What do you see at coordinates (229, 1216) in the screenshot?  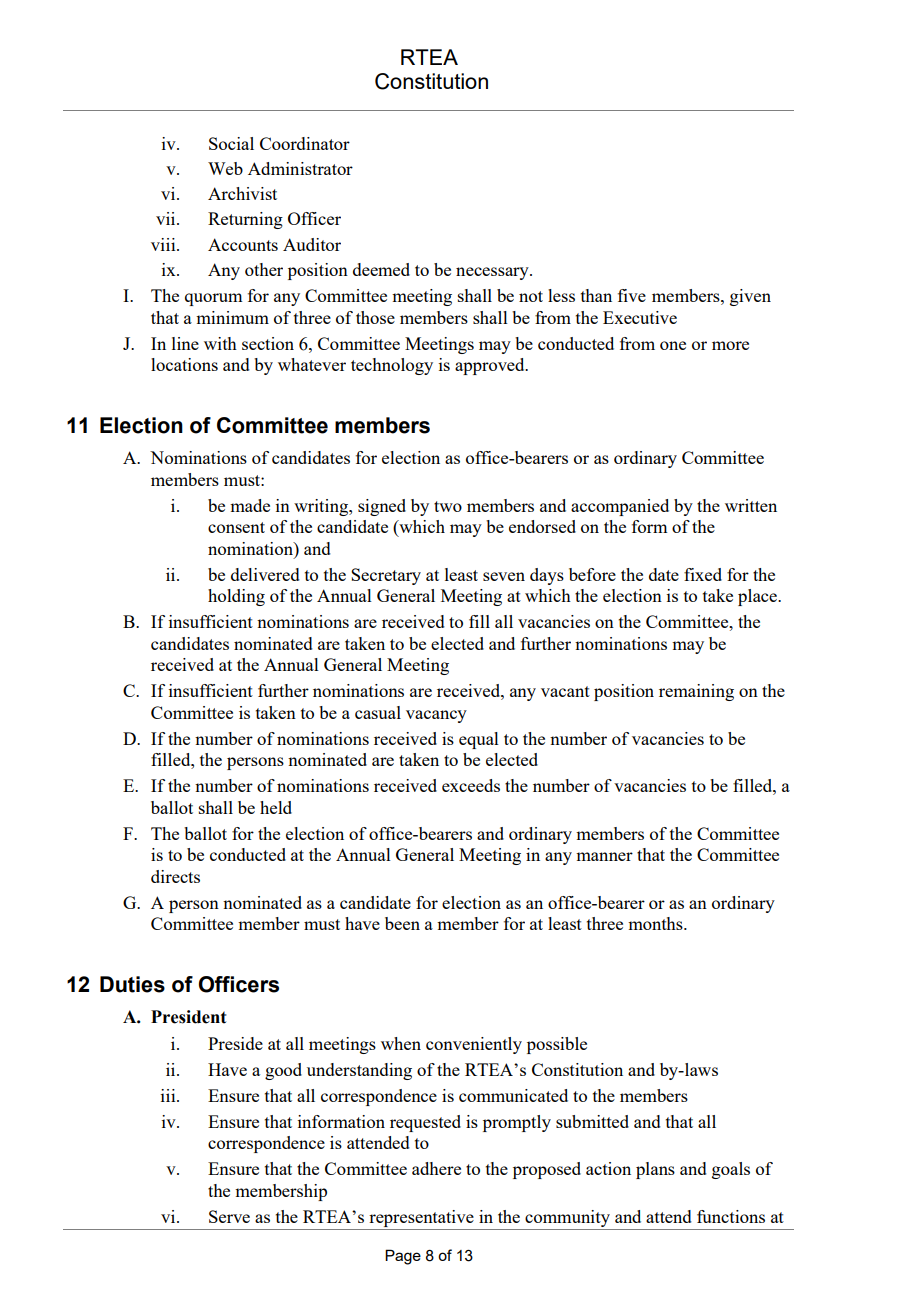 I see `Serve` at bounding box center [229, 1216].
